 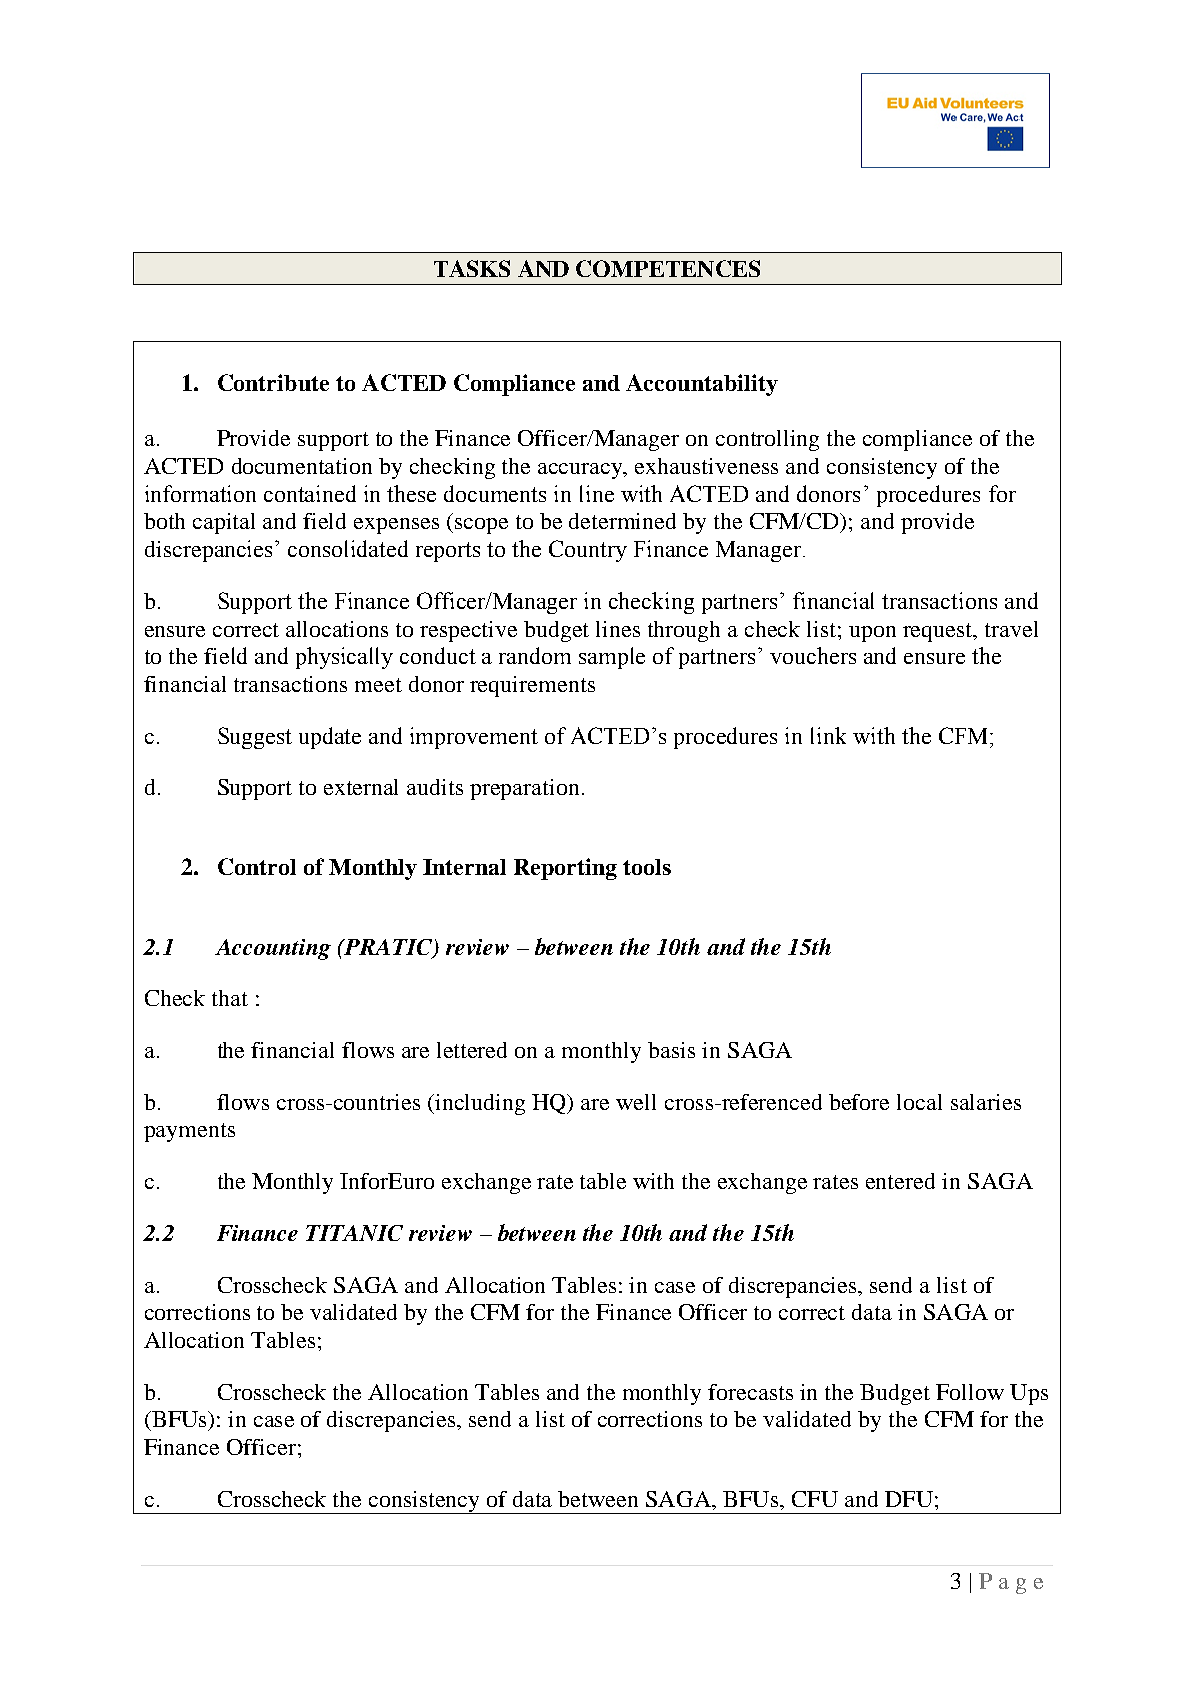 I want to click on payments, so click(x=189, y=1132).
